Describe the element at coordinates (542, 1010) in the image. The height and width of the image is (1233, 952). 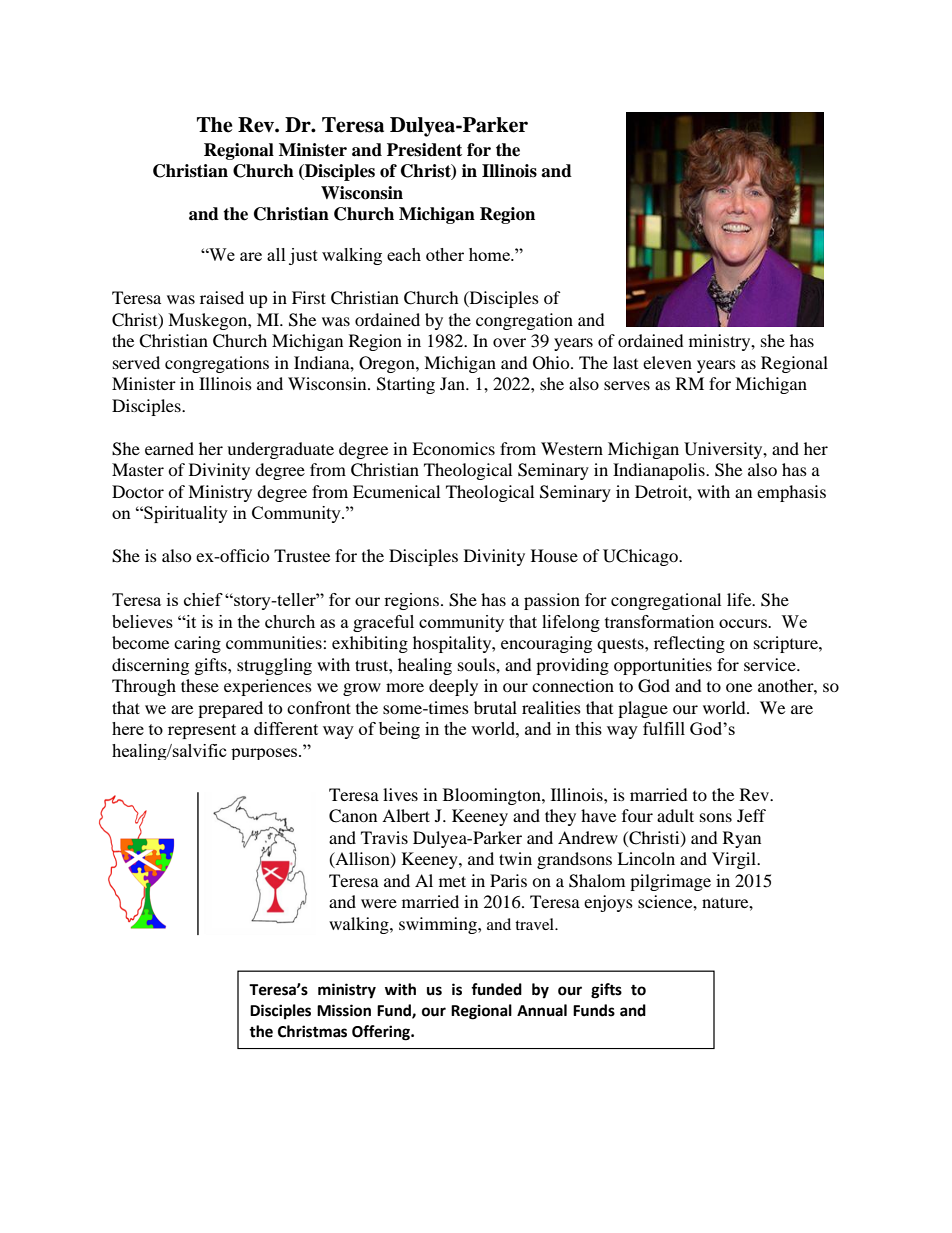
I see `Annual` at that location.
